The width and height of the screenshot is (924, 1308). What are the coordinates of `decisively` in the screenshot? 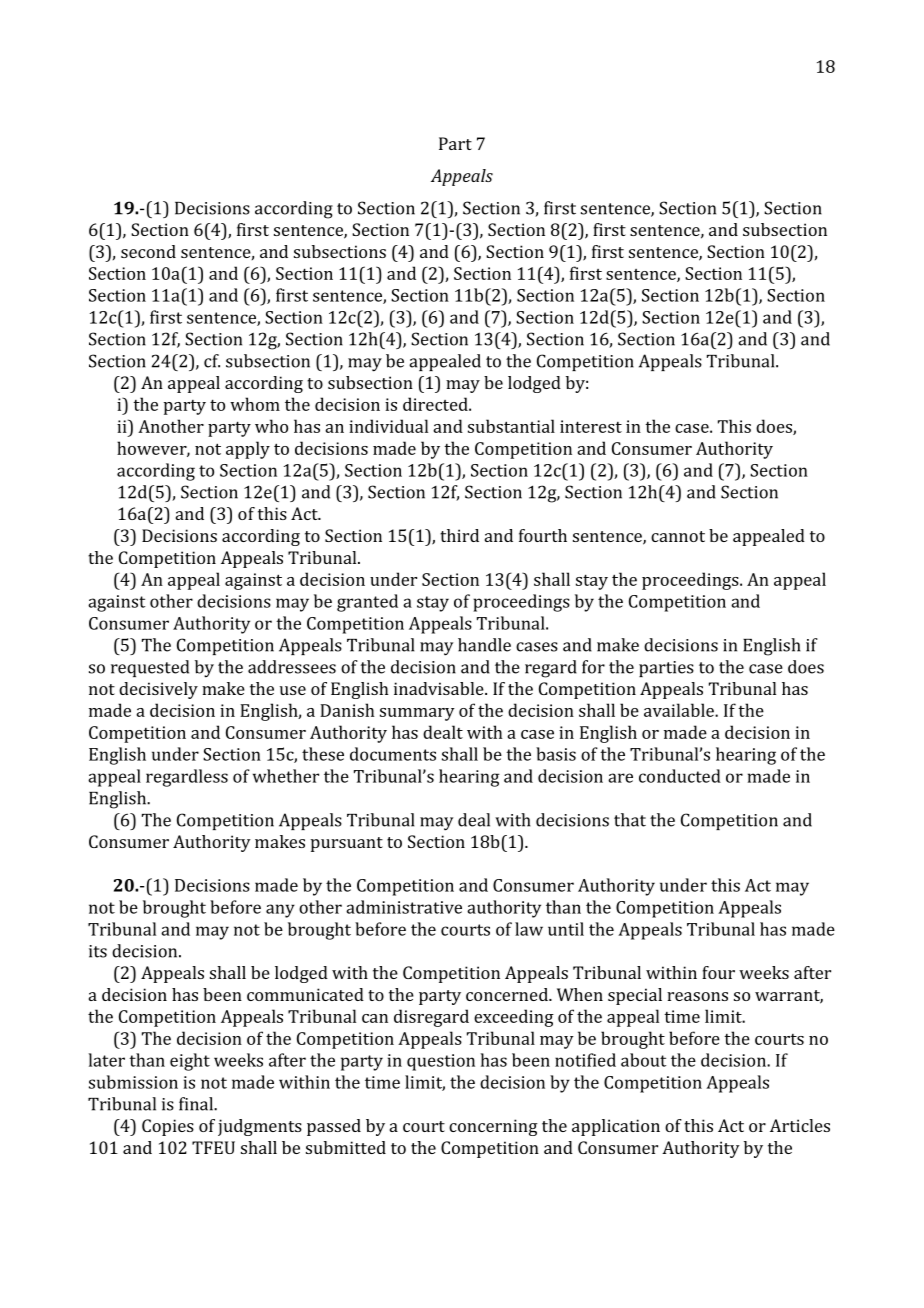 It's located at (158, 690).
